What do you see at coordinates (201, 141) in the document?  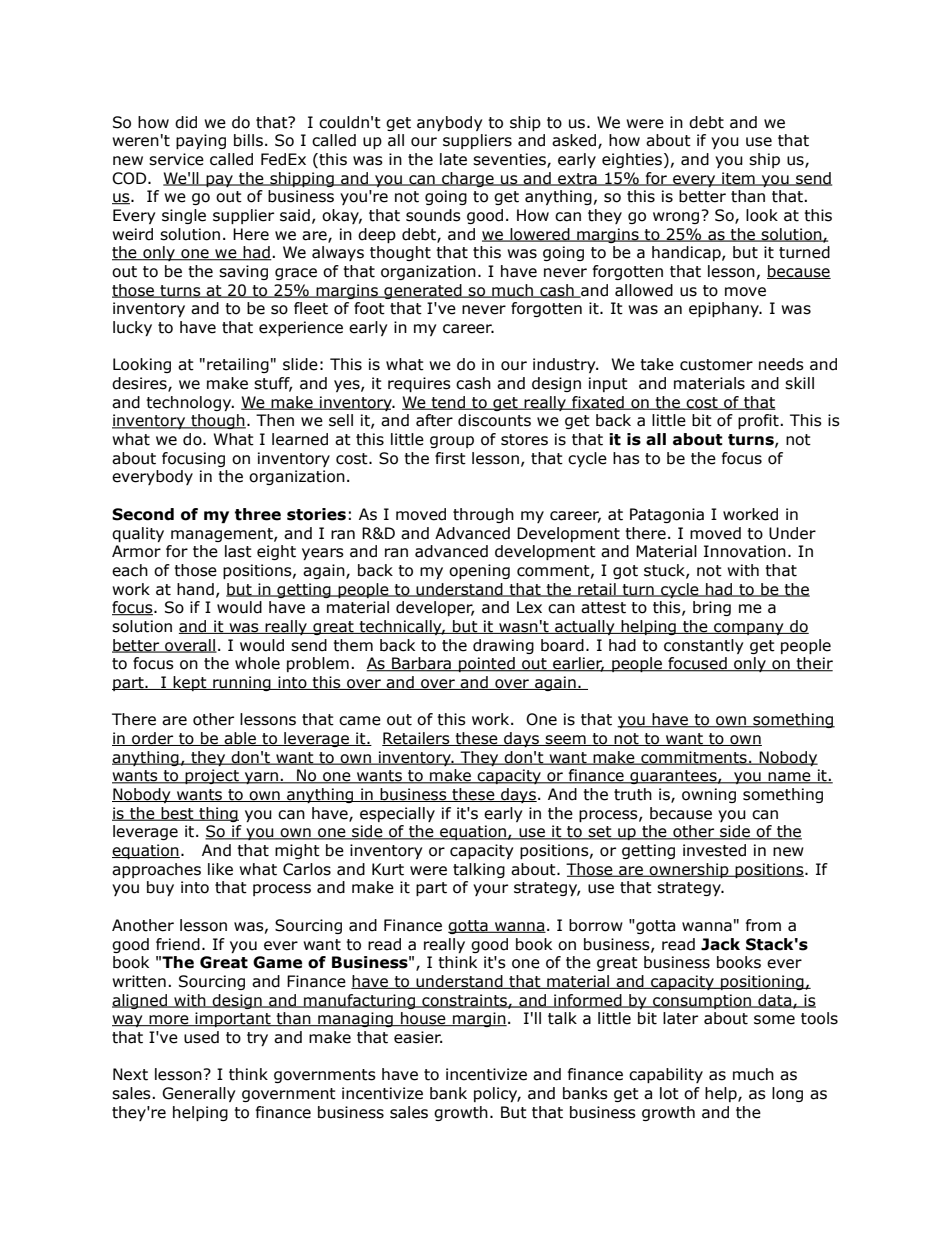 I see `paying` at bounding box center [201, 141].
